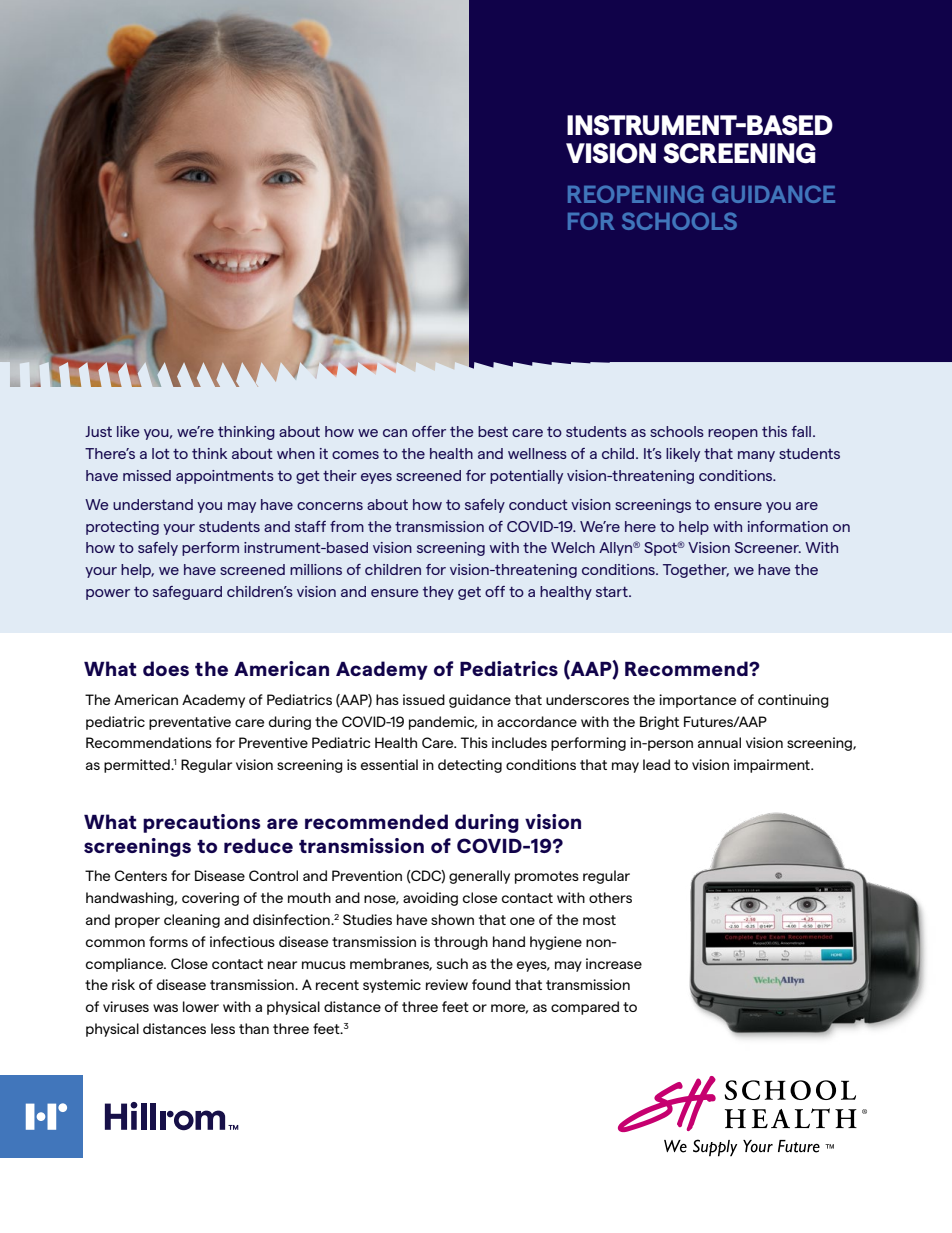  Describe the element at coordinates (438, 593) in the page. I see `they` at that location.
